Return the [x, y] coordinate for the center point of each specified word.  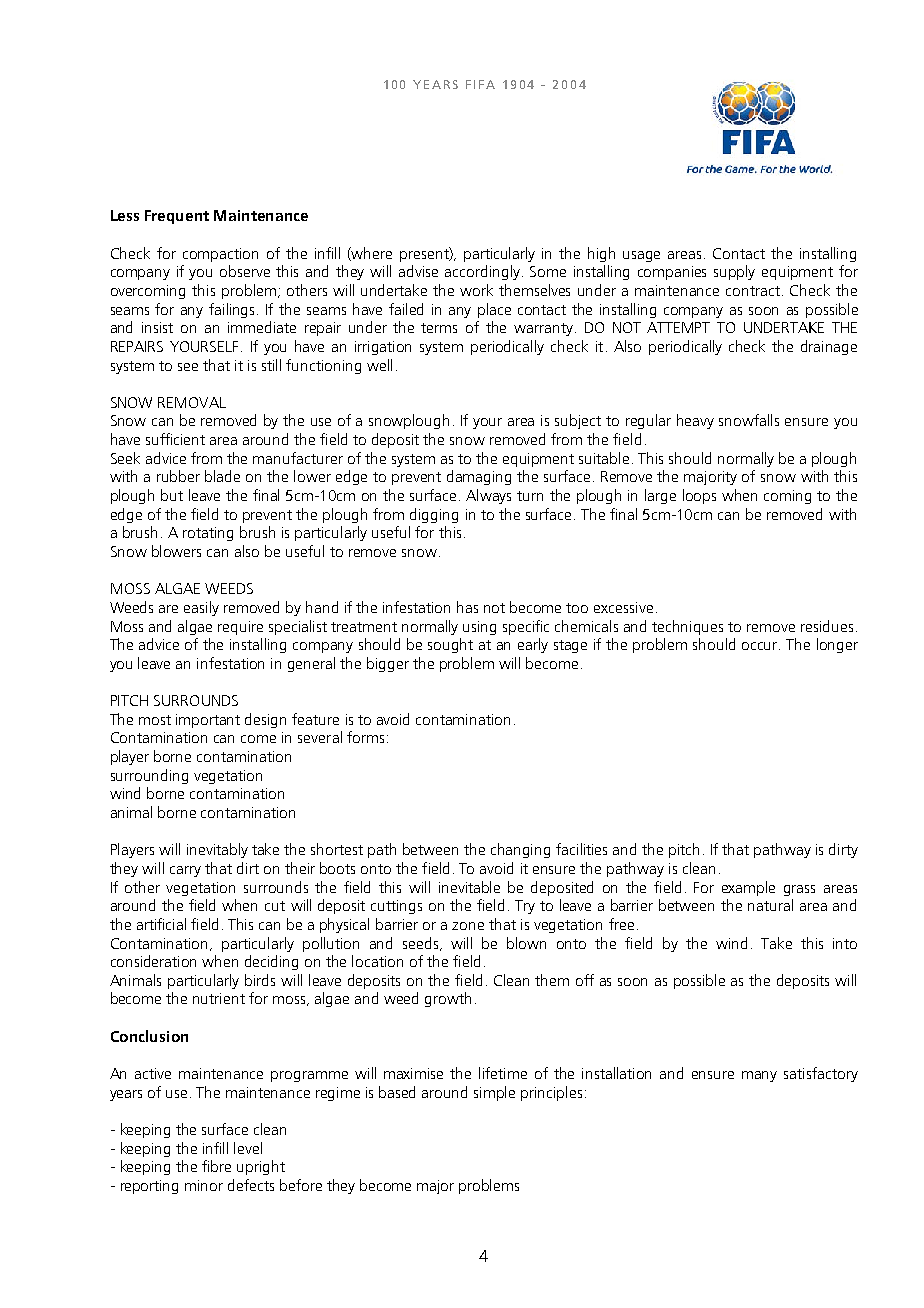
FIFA [480, 84]
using [479, 628]
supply [734, 272]
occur [761, 646]
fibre [216, 1166]
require [240, 628]
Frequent [177, 217]
